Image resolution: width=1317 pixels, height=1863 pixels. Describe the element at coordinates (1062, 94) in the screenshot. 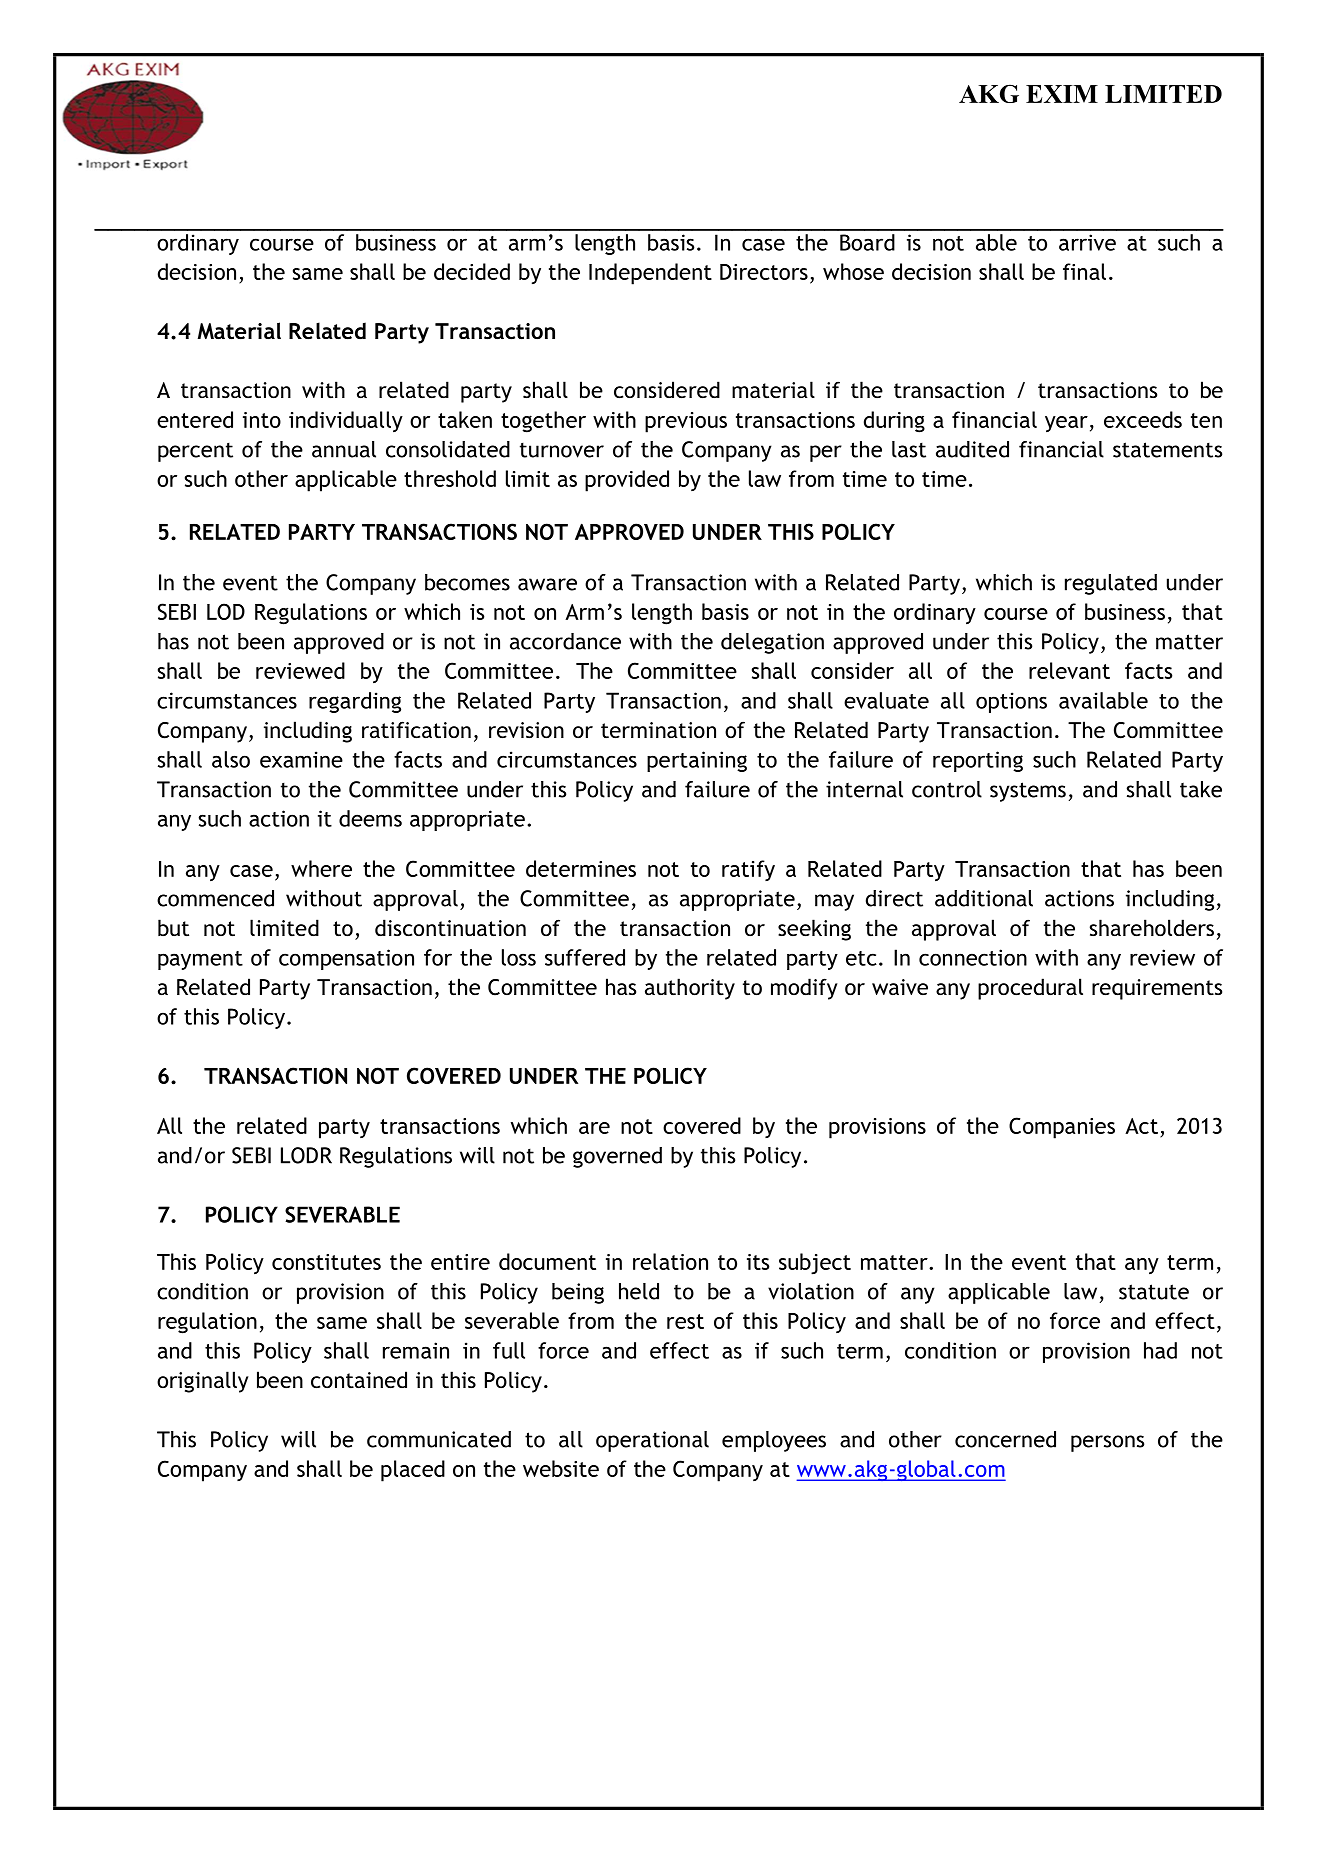

I see `EXIM` at that location.
